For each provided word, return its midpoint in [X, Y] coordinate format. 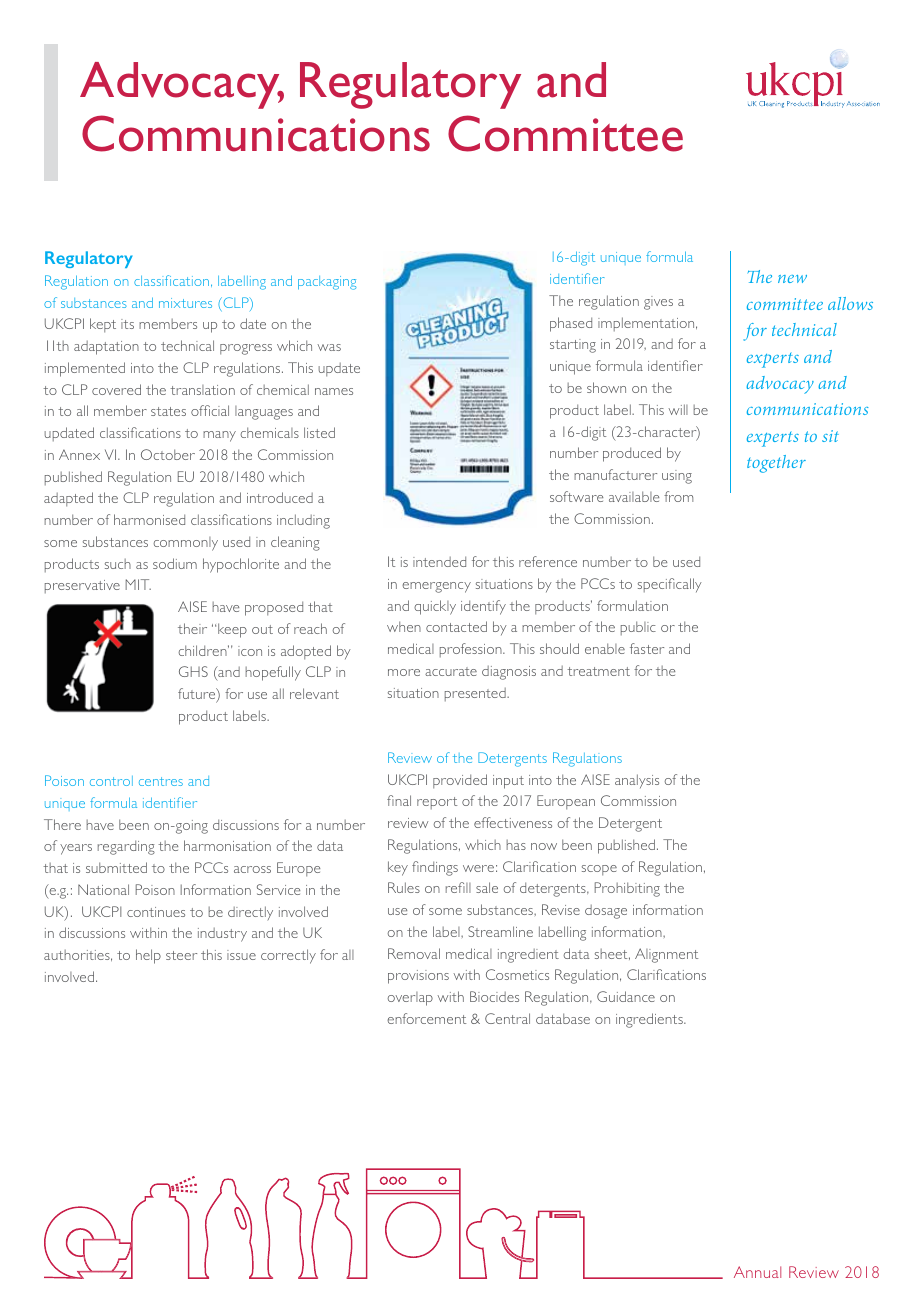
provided [460, 781]
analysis [637, 781]
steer [181, 955]
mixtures [185, 303]
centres [161, 781]
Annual [757, 1272]
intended [439, 561]
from [678, 496]
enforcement [426, 1018]
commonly [185, 544]
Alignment [666, 955]
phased [571, 324]
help [148, 956]
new [792, 279]
